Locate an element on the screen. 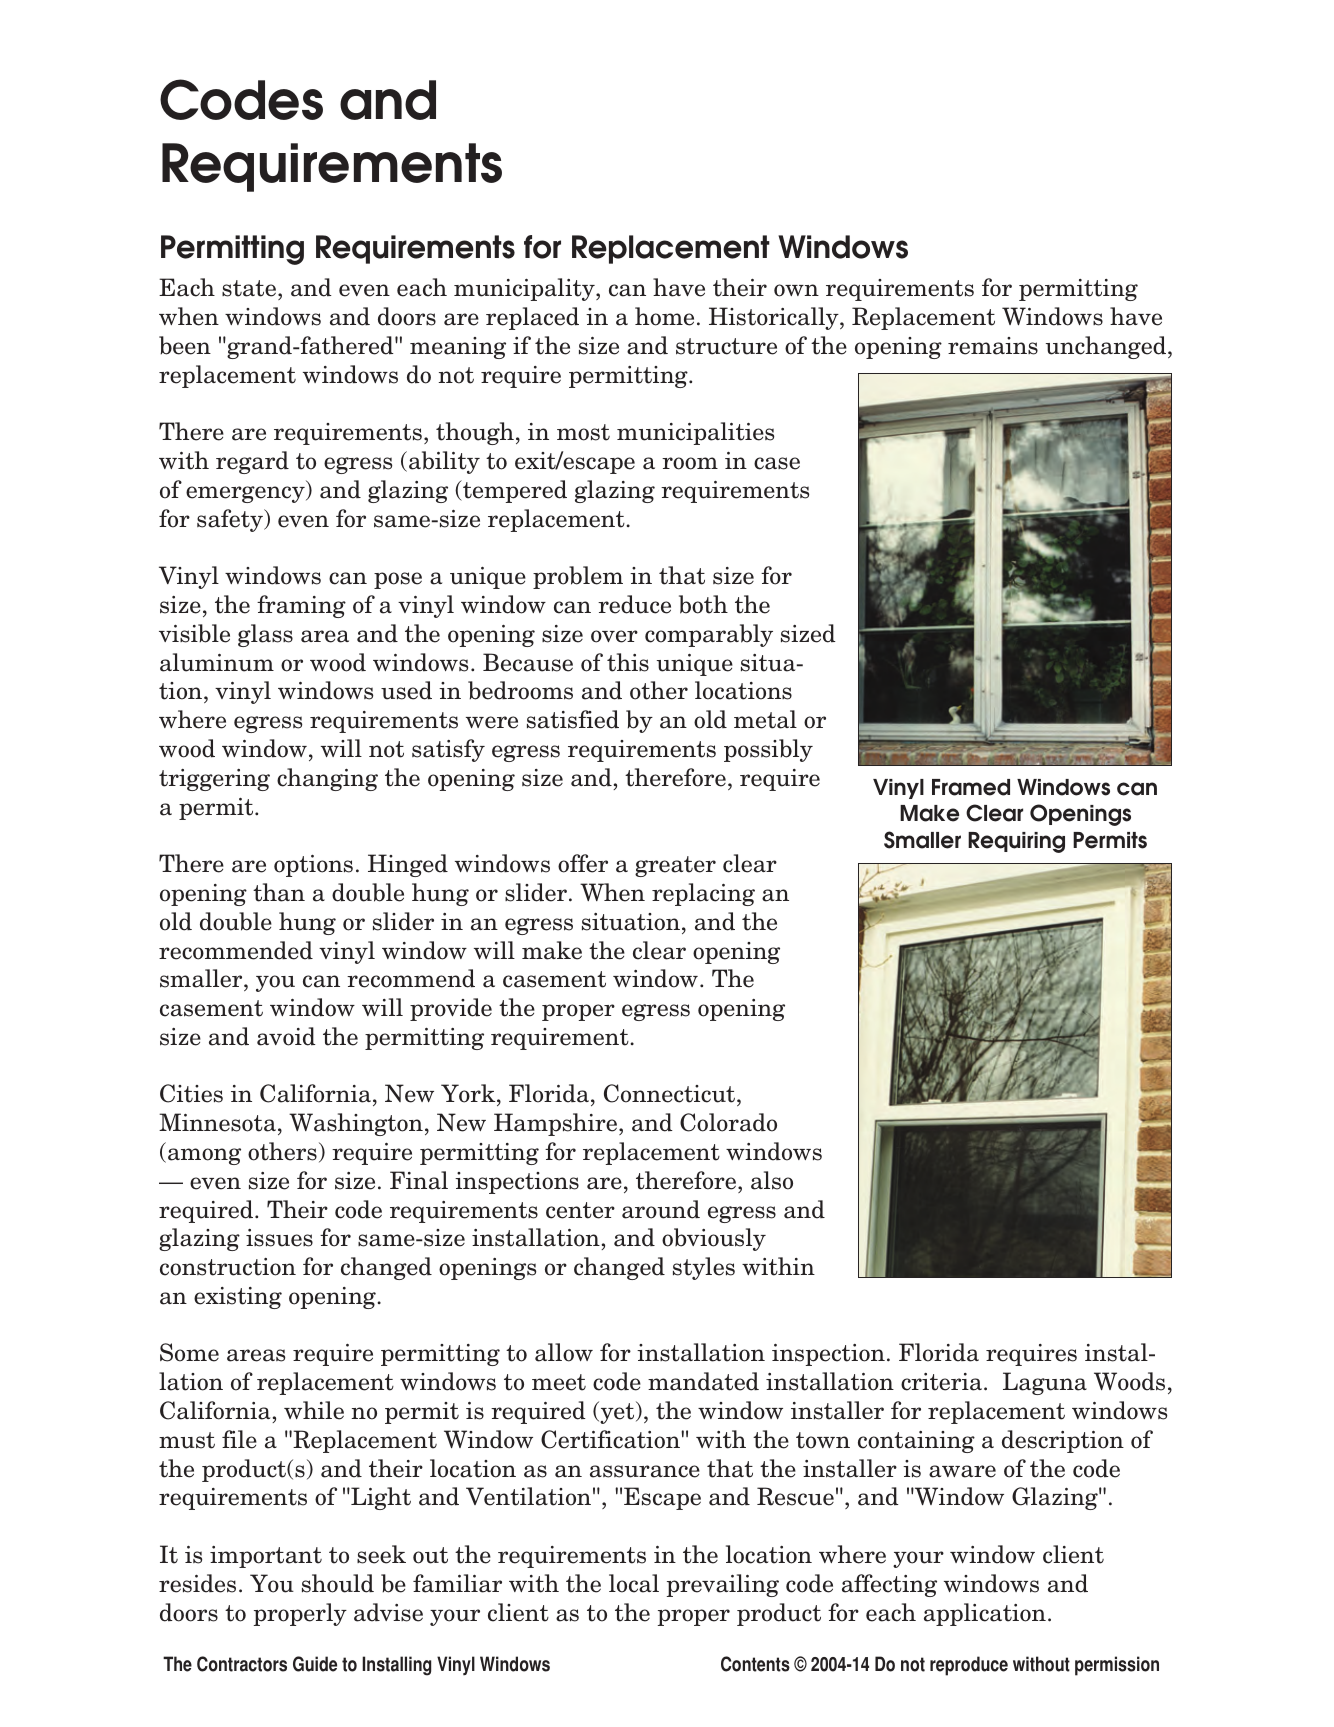 This screenshot has height=1727, width=1334. state is located at coordinates (249, 288).
